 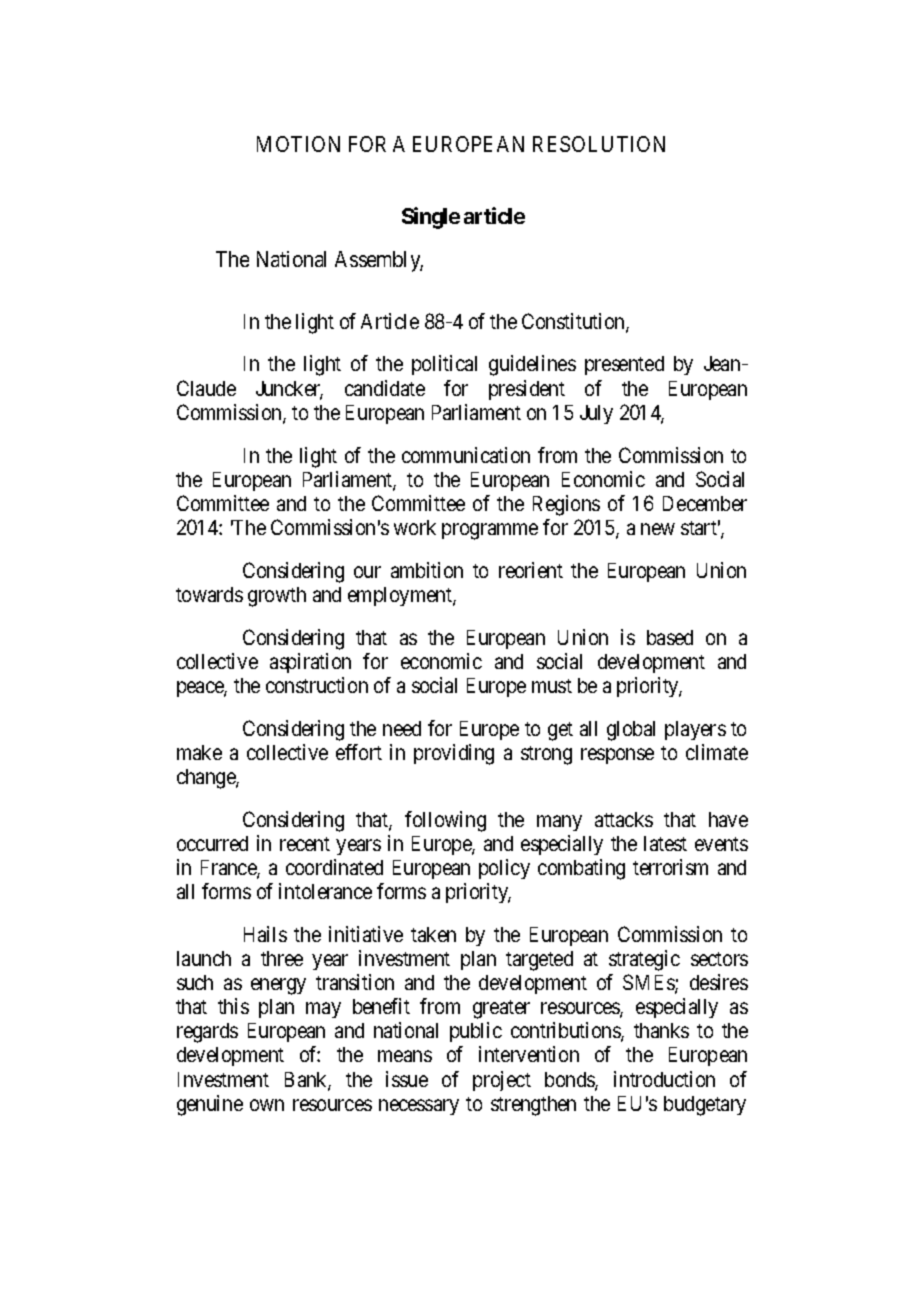 I want to click on recent, so click(x=305, y=844).
